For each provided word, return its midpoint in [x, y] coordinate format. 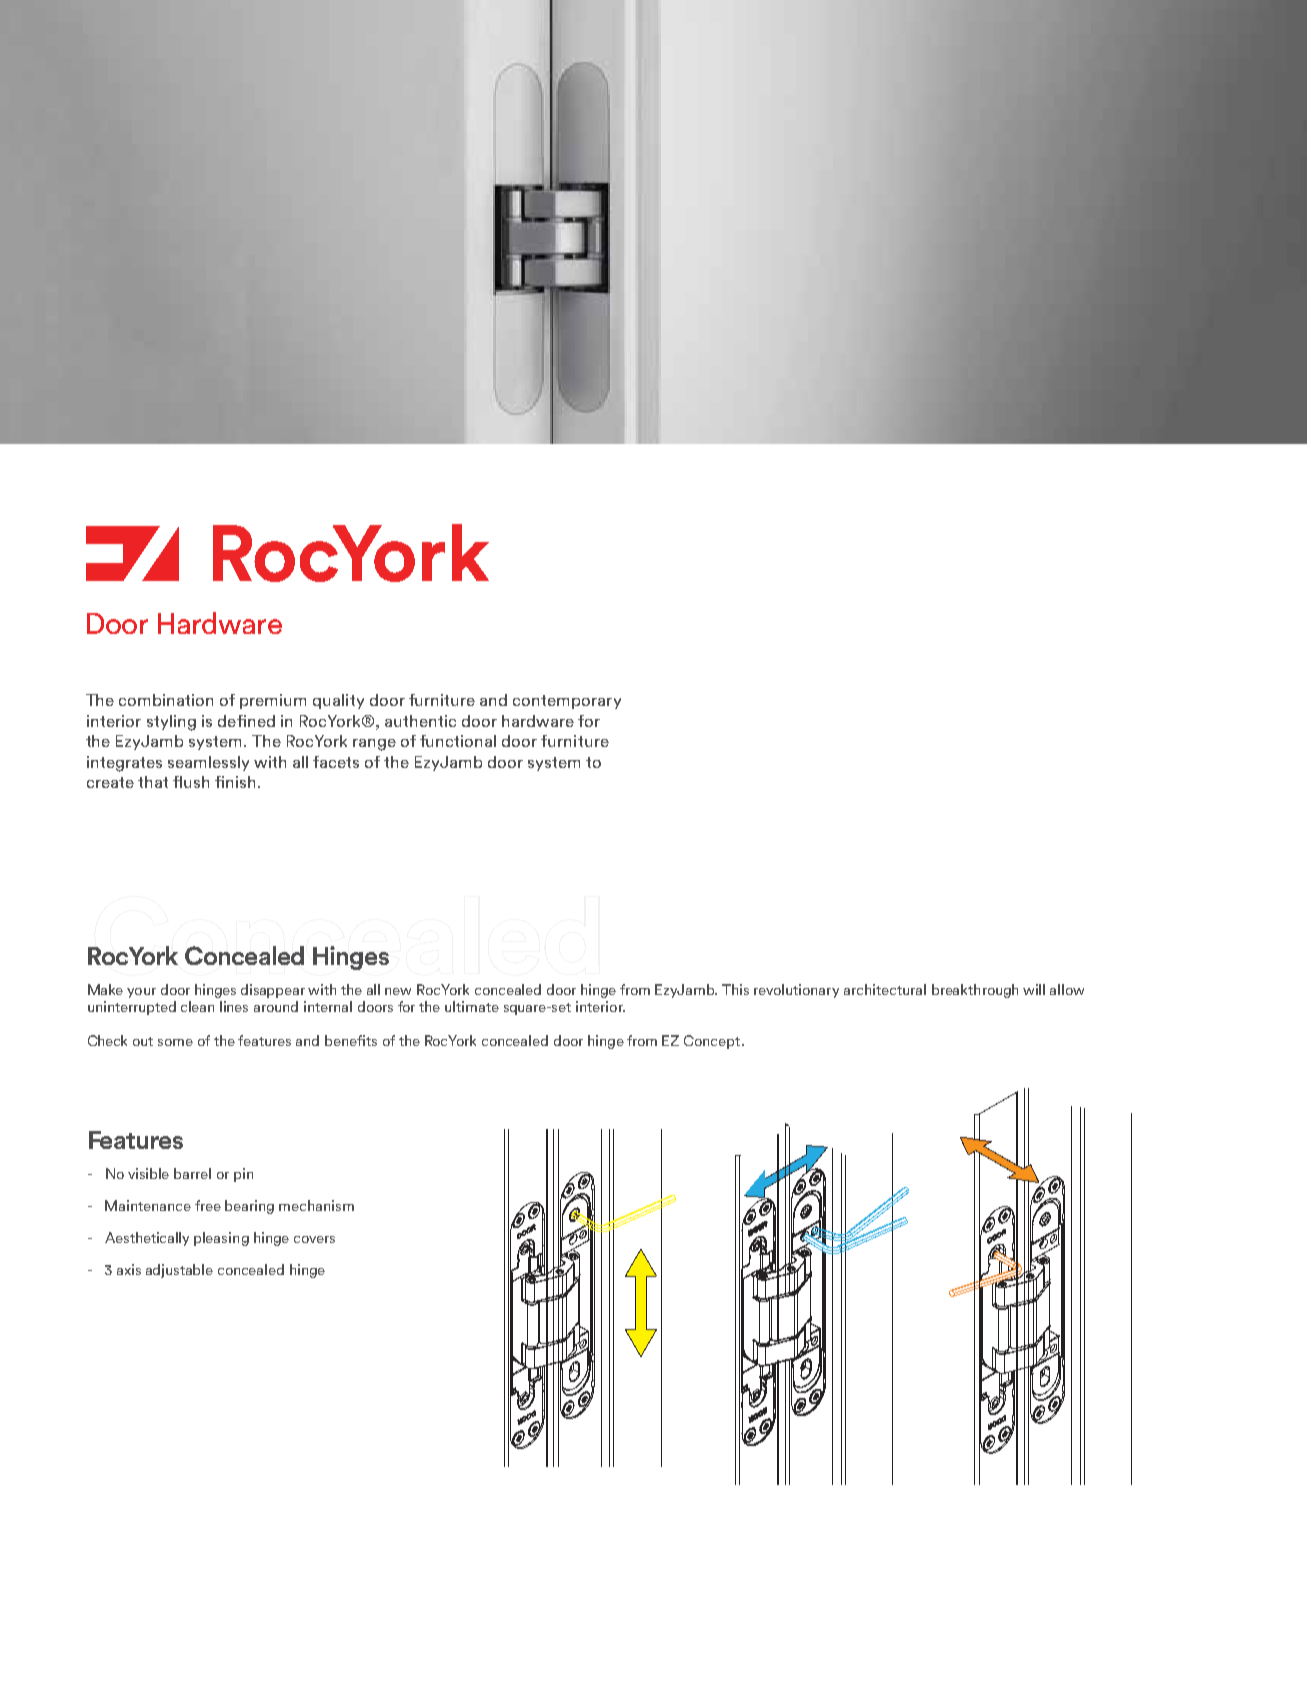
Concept [713, 1042]
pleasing [221, 1239]
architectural [885, 989]
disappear [273, 991]
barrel [192, 1173]
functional [458, 741]
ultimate [472, 1006]
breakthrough [975, 991]
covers [314, 1239]
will [1034, 989]
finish [235, 782]
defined [246, 721]
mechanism [316, 1205]
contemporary [567, 702]
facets [336, 762]
